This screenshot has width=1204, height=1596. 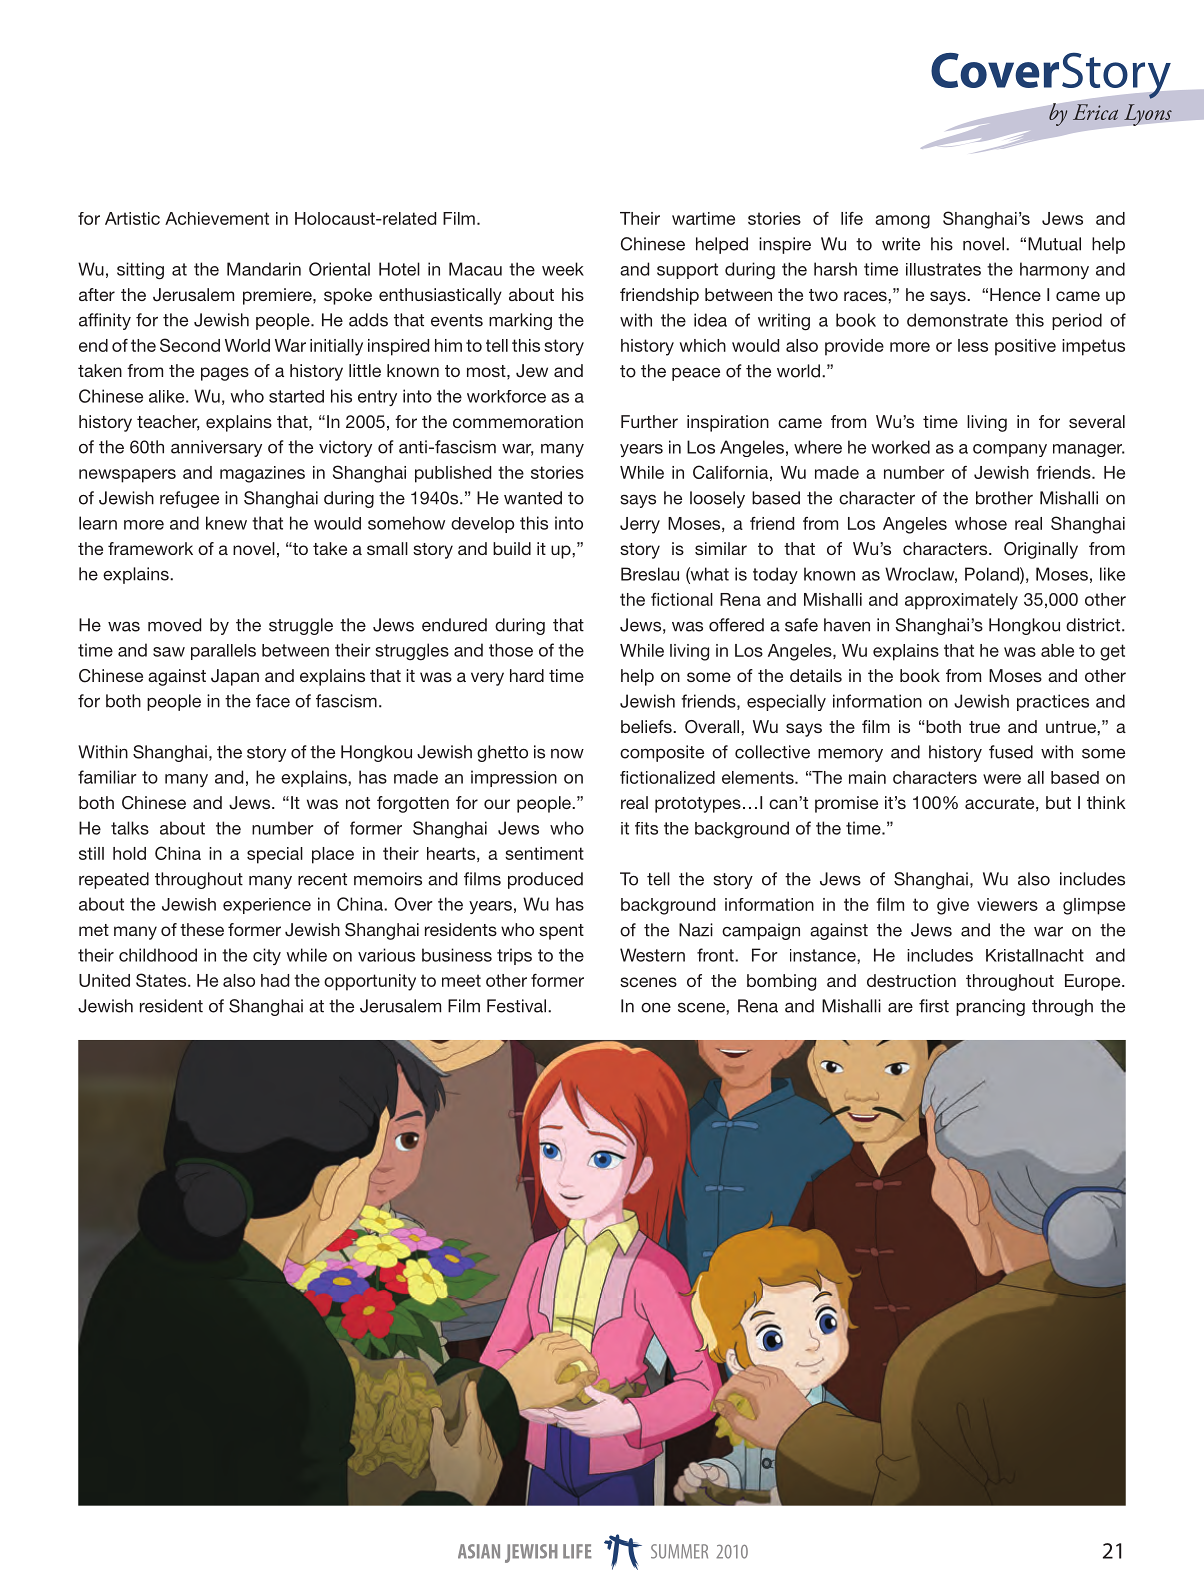 What do you see at coordinates (479, 1551) in the screenshot?
I see `ASIAN` at bounding box center [479, 1551].
